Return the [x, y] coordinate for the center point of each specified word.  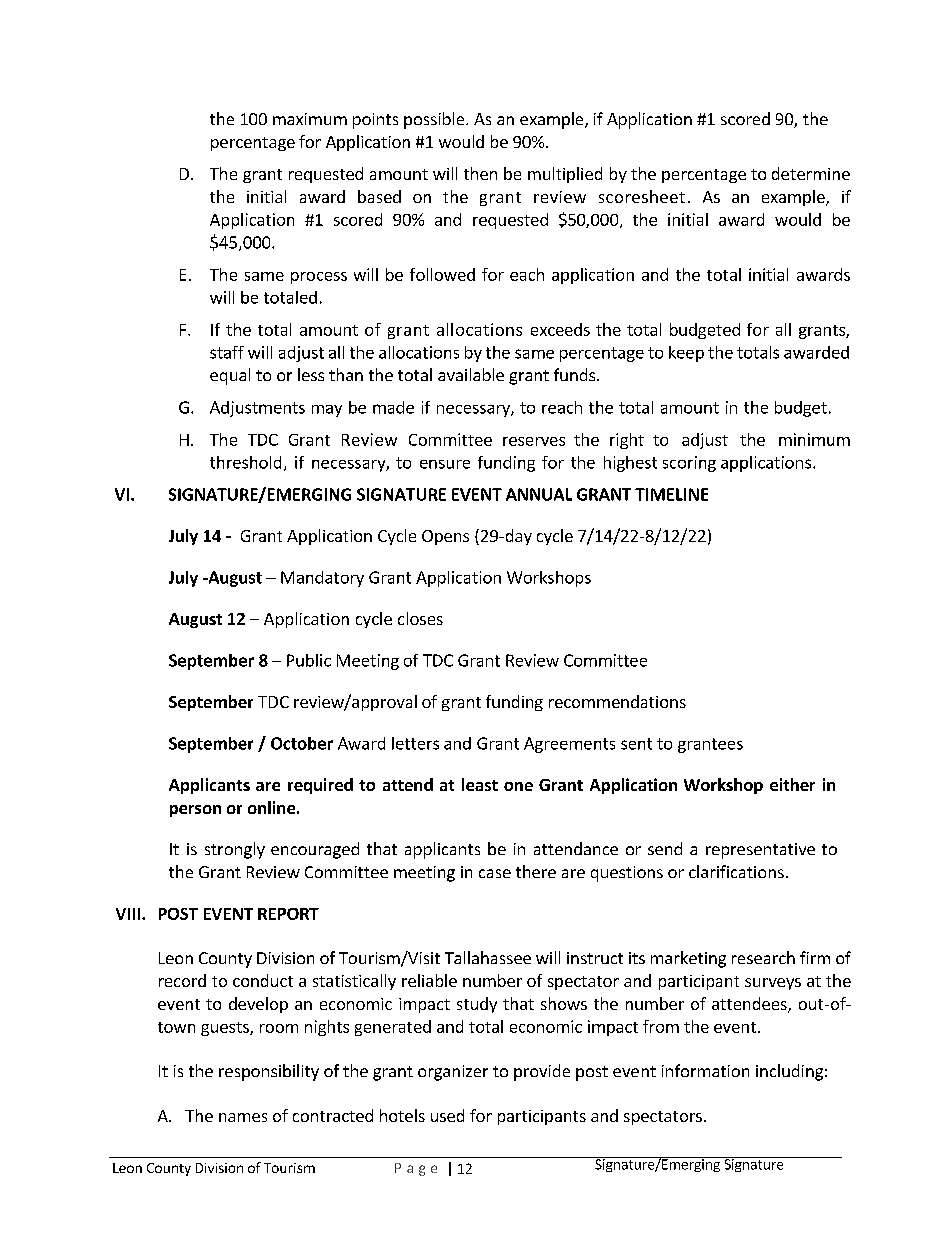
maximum [310, 119]
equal [230, 376]
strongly [235, 850]
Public [309, 660]
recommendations [617, 701]
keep [686, 354]
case [495, 873]
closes [420, 618]
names [243, 1117]
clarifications [736, 871]
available [471, 374]
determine [811, 173]
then [480, 173]
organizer [453, 1073]
